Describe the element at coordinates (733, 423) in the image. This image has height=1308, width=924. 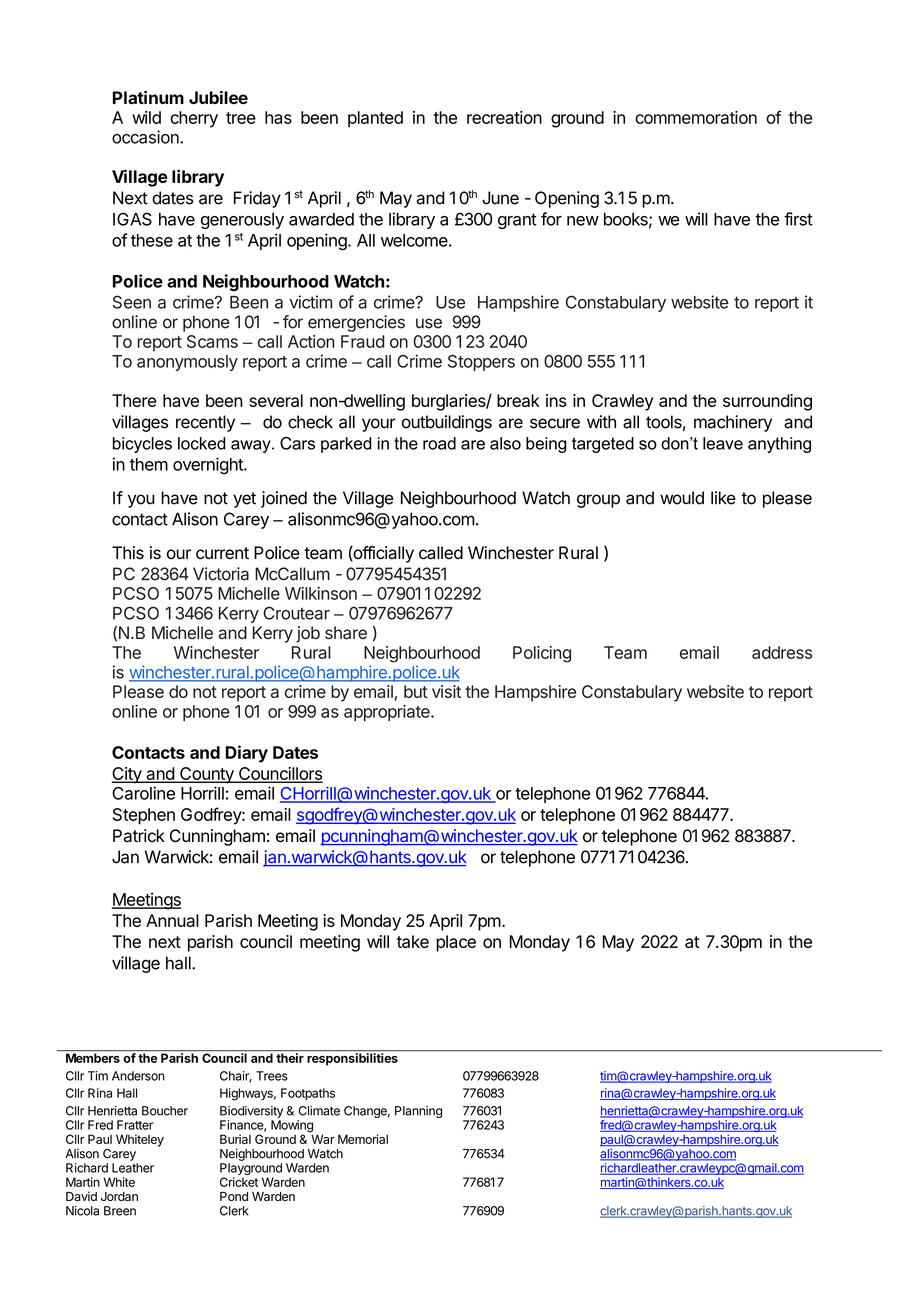
I see `machinery` at that location.
